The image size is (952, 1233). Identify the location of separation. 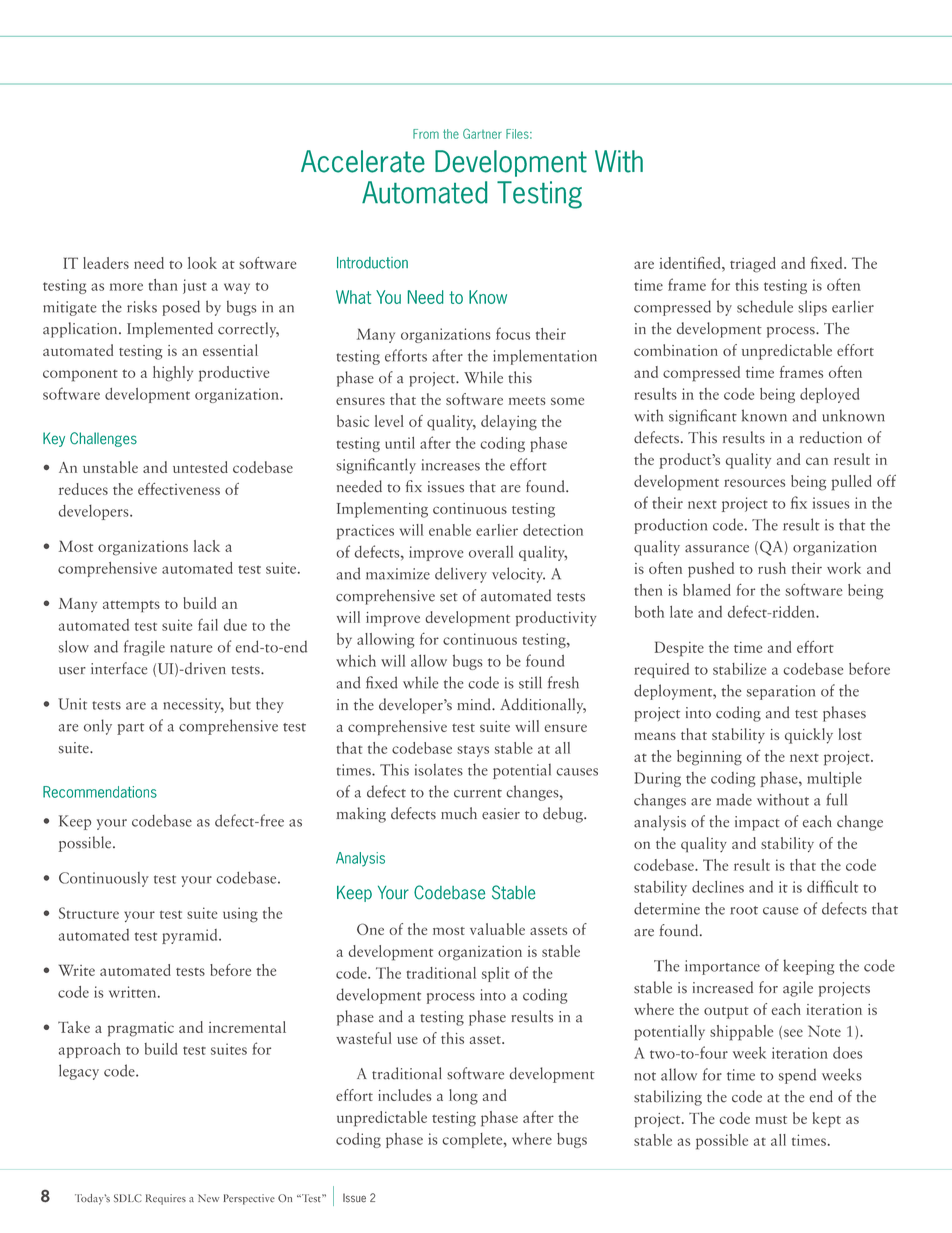
(781, 692).
